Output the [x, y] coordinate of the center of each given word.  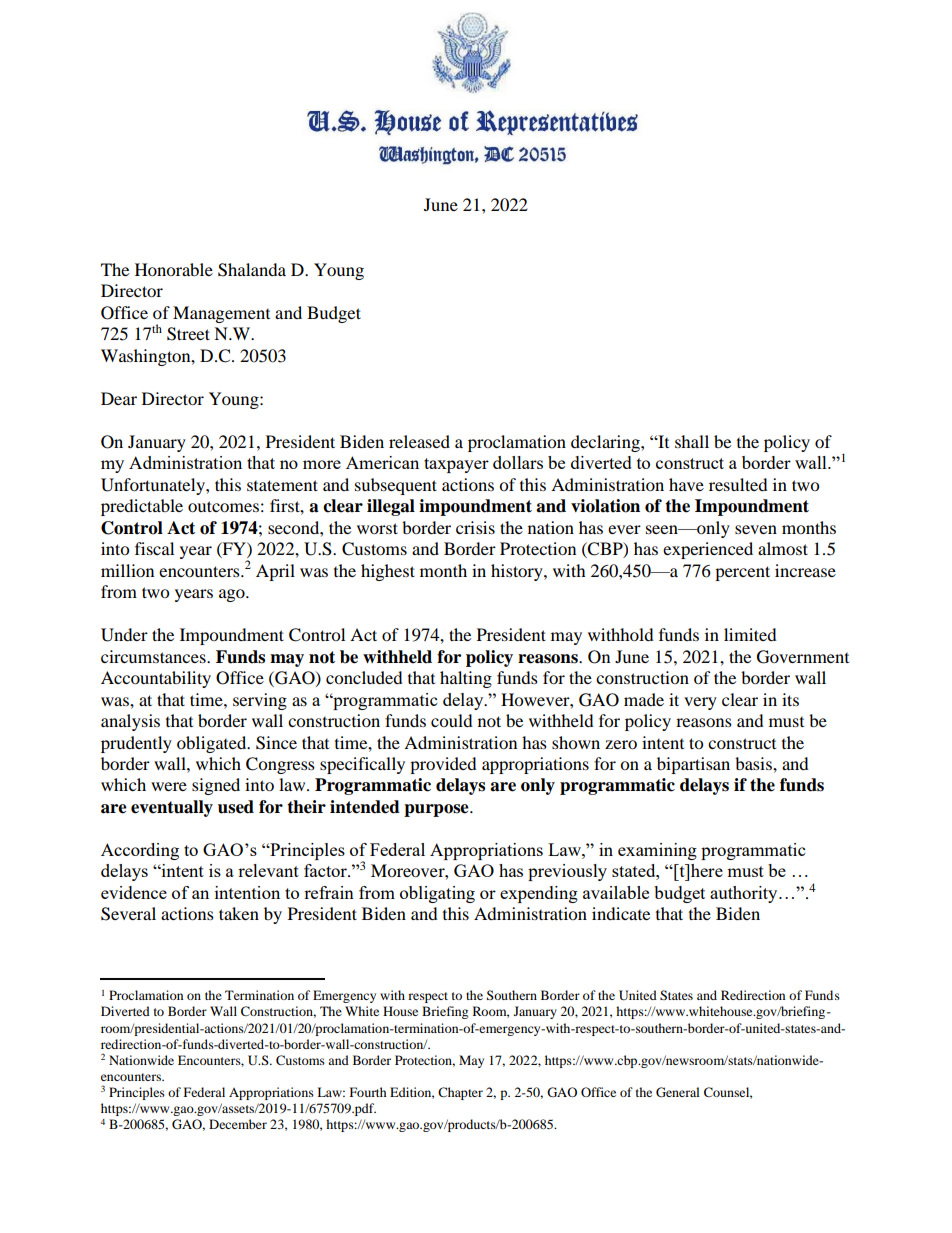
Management [221, 314]
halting [466, 679]
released [419, 441]
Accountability [156, 679]
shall [692, 441]
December [238, 1124]
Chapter [460, 1093]
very [700, 703]
